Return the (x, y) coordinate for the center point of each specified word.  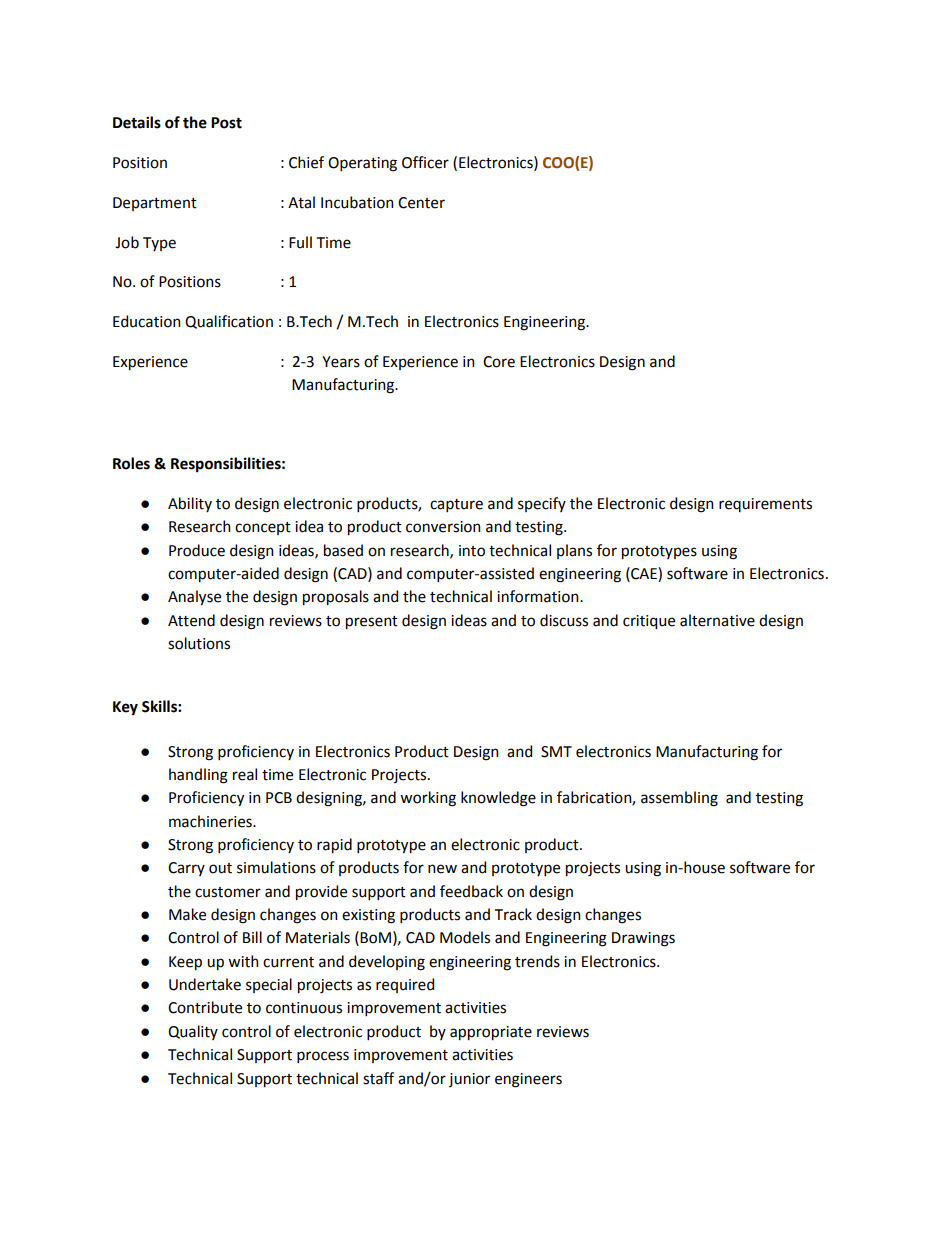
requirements (765, 505)
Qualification (229, 322)
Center (421, 203)
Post (226, 123)
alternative (717, 620)
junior (469, 1080)
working (428, 799)
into (472, 551)
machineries (211, 821)
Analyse (194, 597)
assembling (679, 799)
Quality (193, 1032)
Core (499, 362)
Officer (425, 162)
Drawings (643, 939)
